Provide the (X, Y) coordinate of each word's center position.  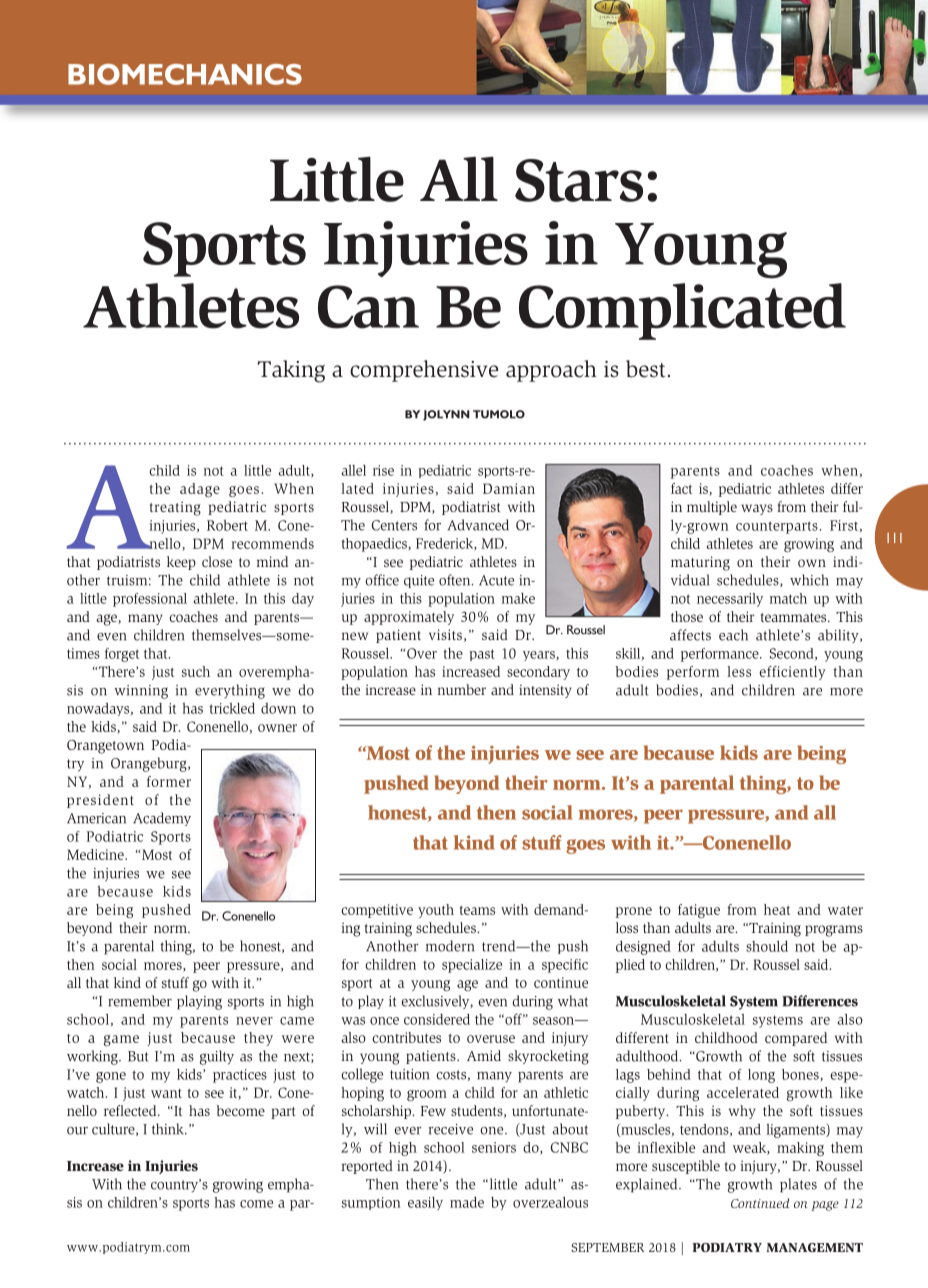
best (645, 369)
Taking (291, 371)
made (467, 1202)
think (169, 1129)
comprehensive (424, 371)
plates (798, 1185)
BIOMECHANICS (185, 74)
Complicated (682, 311)
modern (450, 946)
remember (140, 1001)
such (196, 671)
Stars (579, 180)
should (767, 946)
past (482, 655)
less (739, 671)
